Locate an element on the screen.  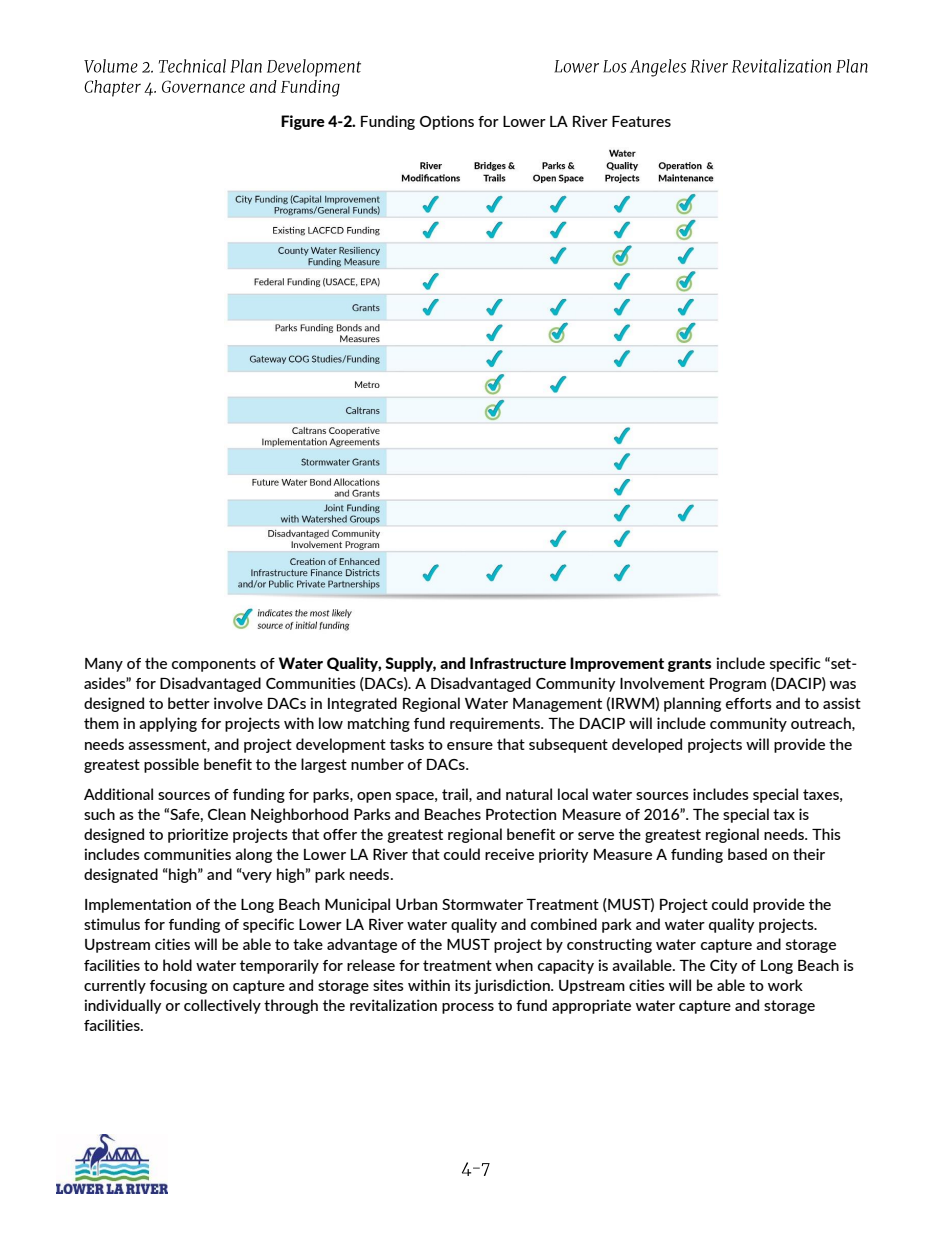
developed is located at coordinates (647, 745).
